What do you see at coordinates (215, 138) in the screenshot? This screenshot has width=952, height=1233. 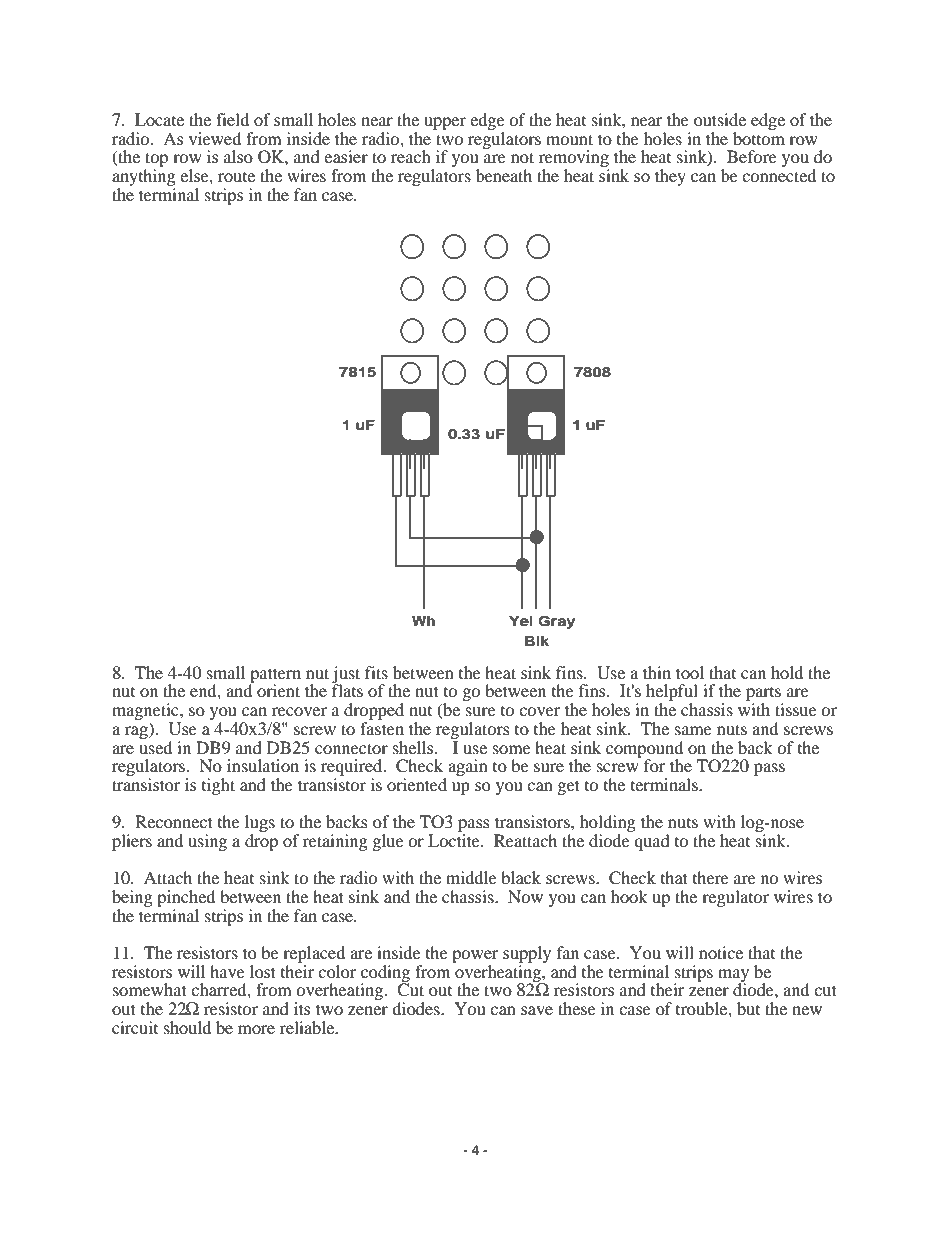 I see `viewed` at bounding box center [215, 138].
